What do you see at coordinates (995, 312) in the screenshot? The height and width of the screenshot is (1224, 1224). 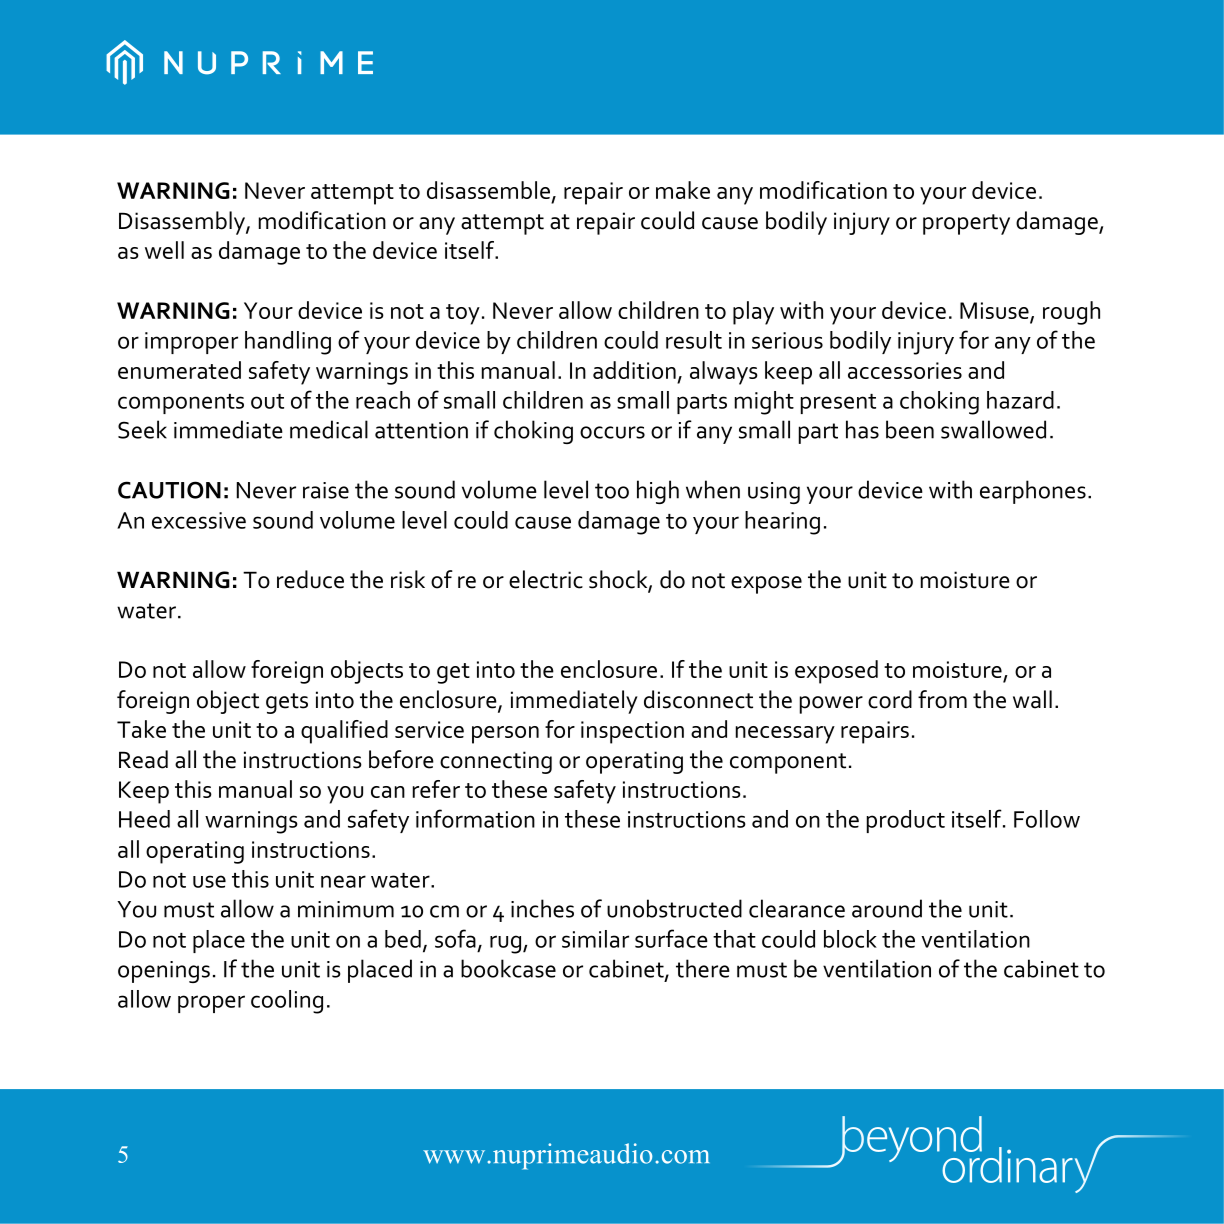 I see `Misuse` at bounding box center [995, 312].
